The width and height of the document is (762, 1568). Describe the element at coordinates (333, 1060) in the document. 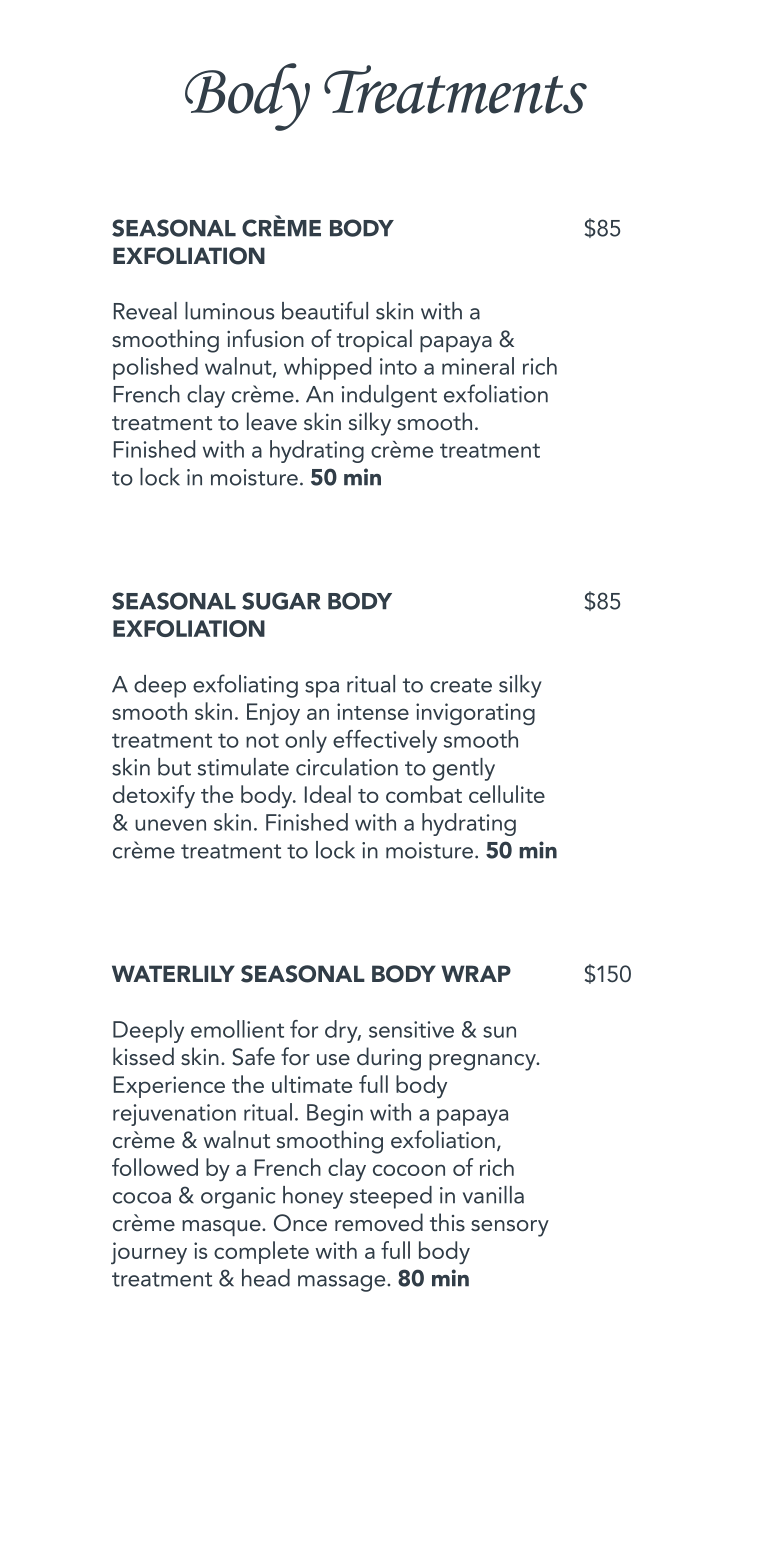

I see `use` at that location.
